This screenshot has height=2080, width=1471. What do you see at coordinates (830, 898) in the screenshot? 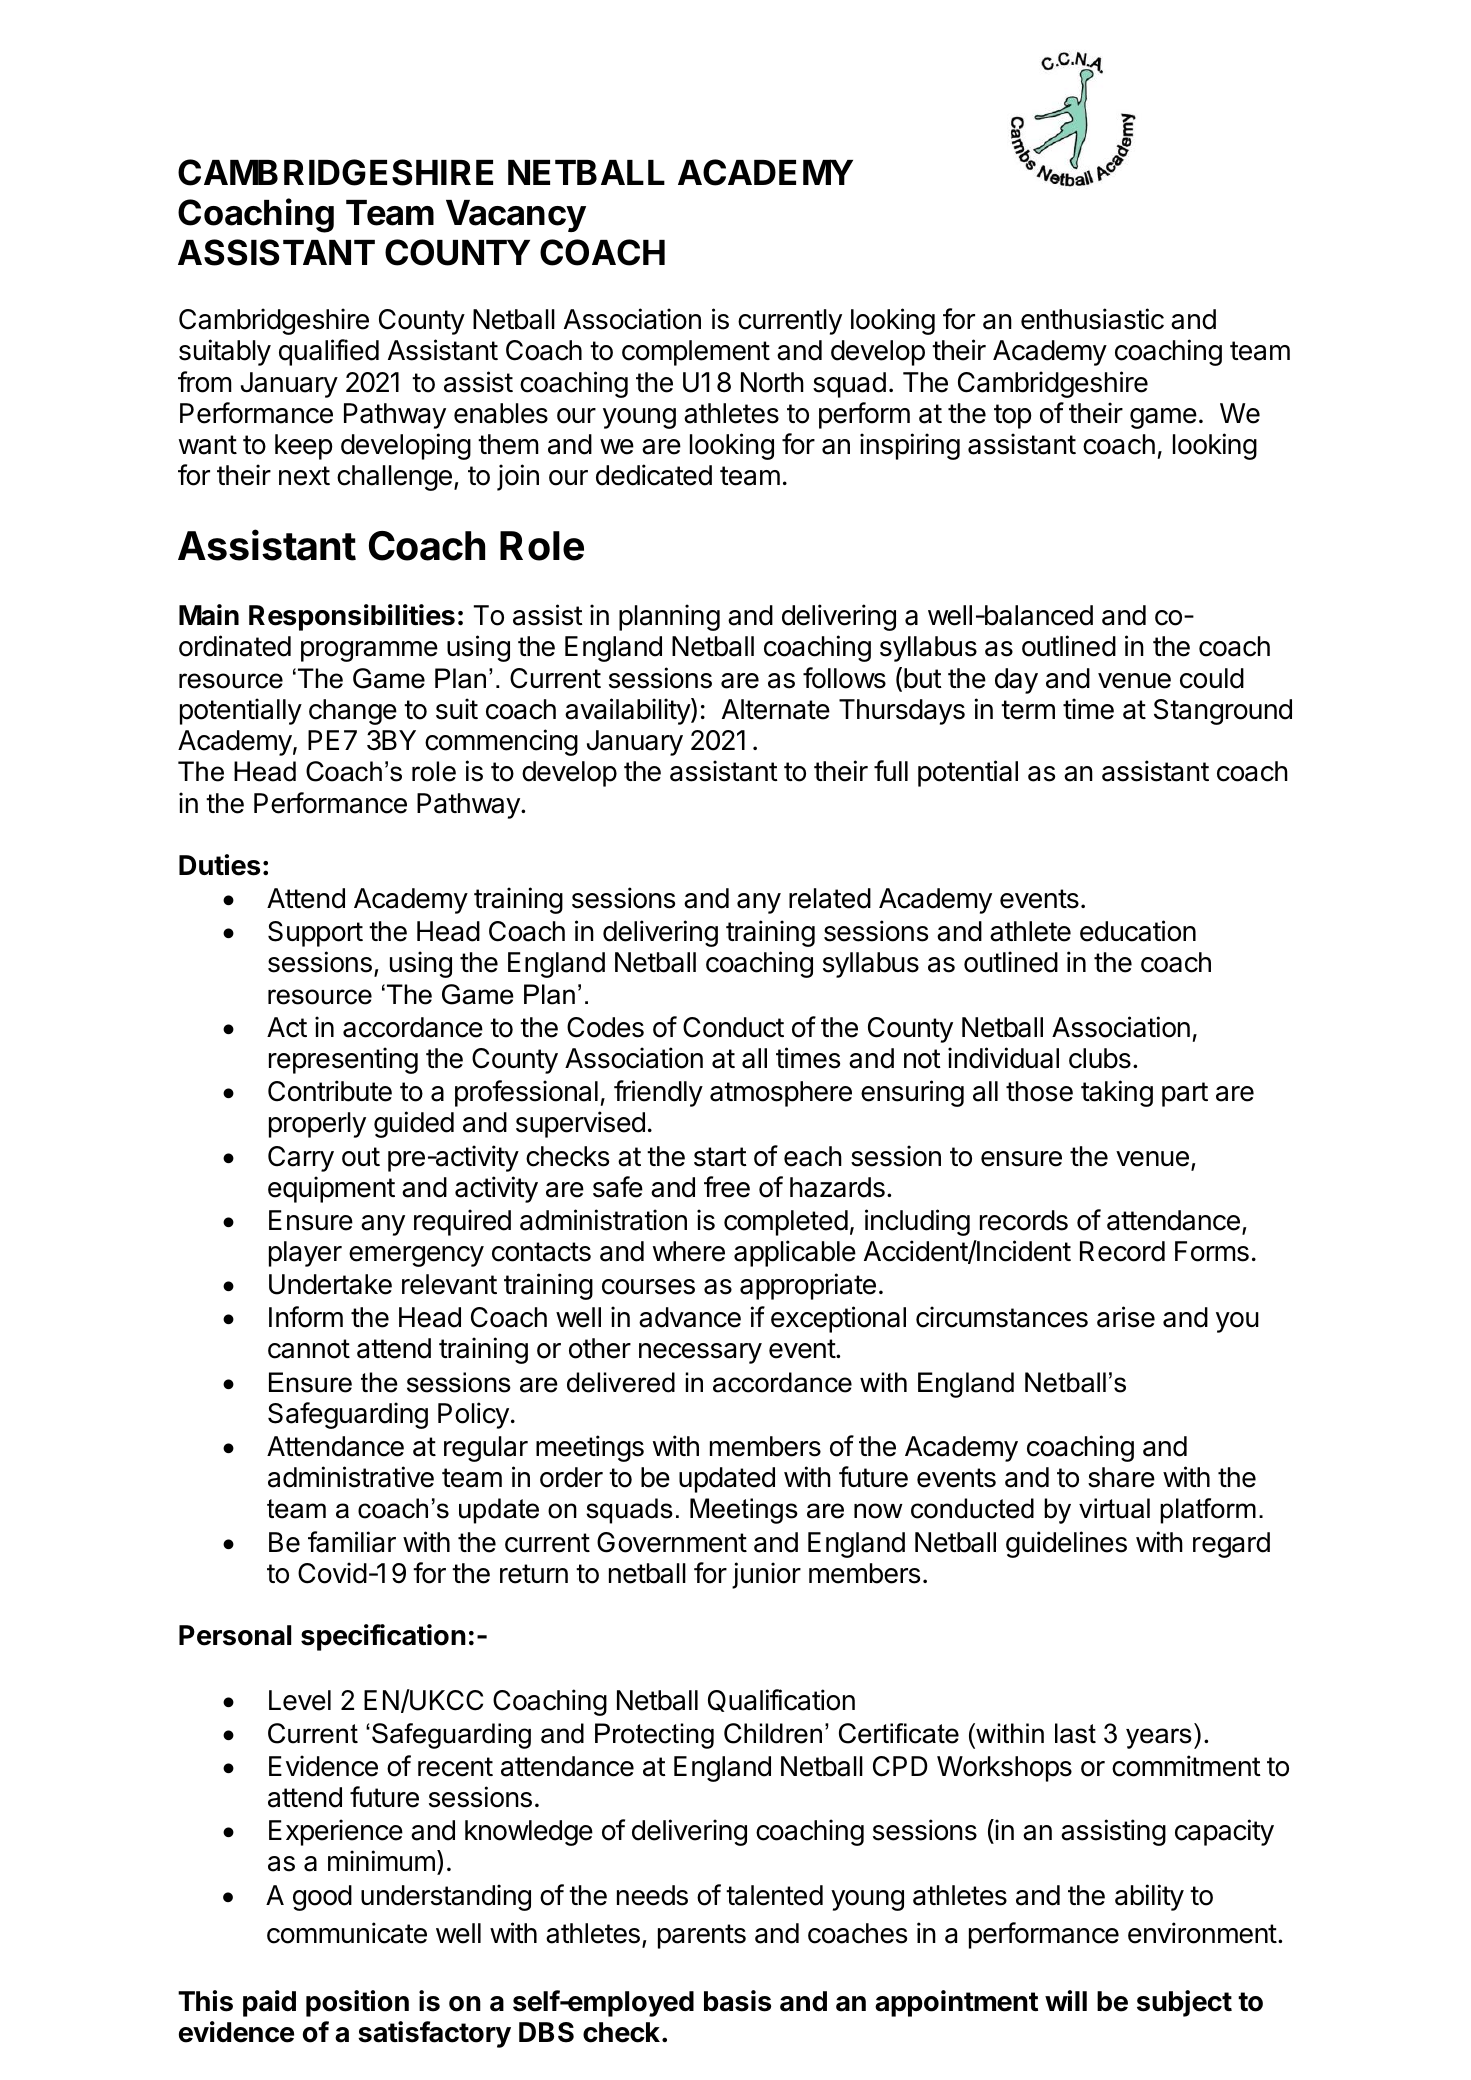
I see `related` at bounding box center [830, 898].
